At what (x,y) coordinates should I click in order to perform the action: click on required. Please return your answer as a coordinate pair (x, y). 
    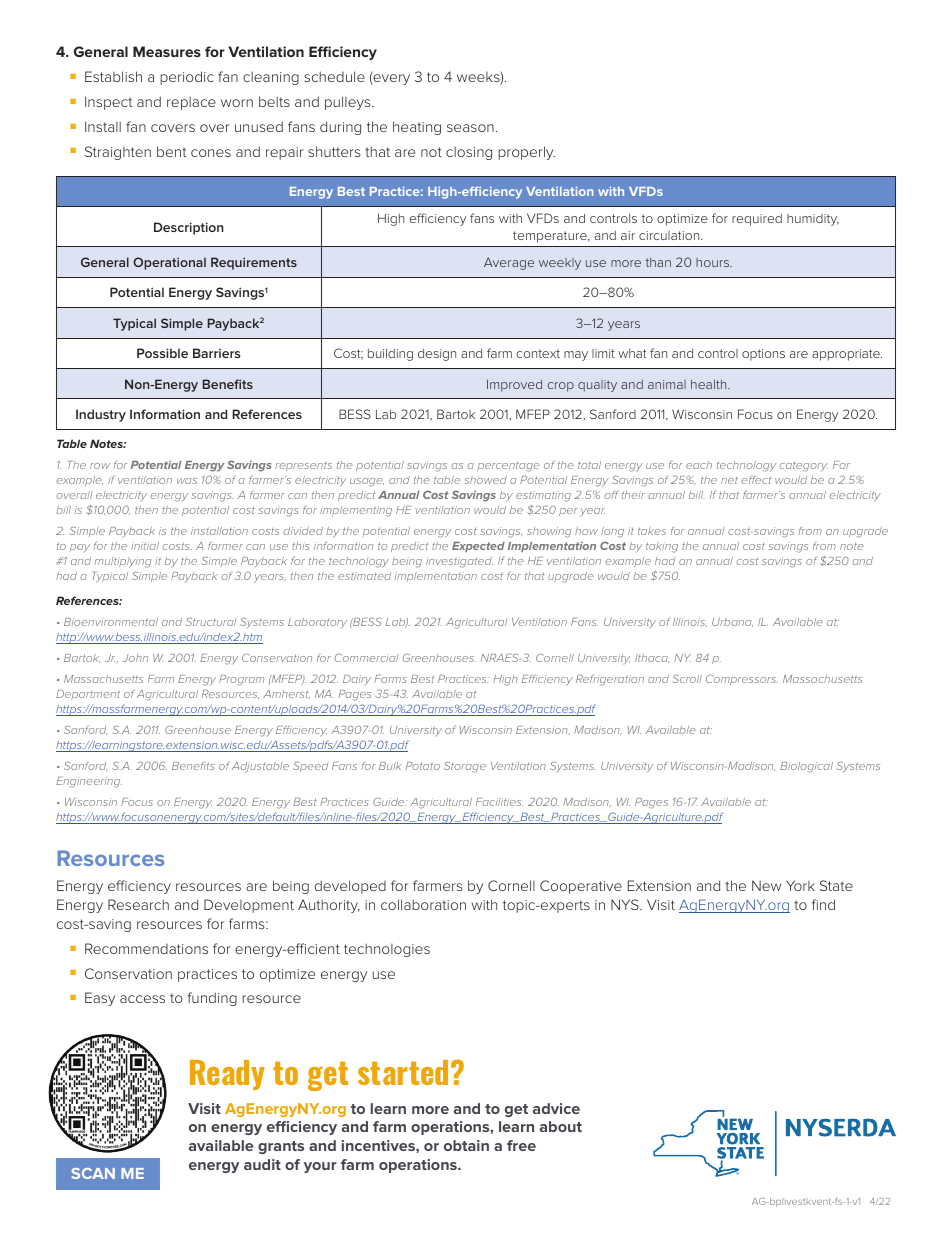
    Looking at the image, I should click on (757, 220).
